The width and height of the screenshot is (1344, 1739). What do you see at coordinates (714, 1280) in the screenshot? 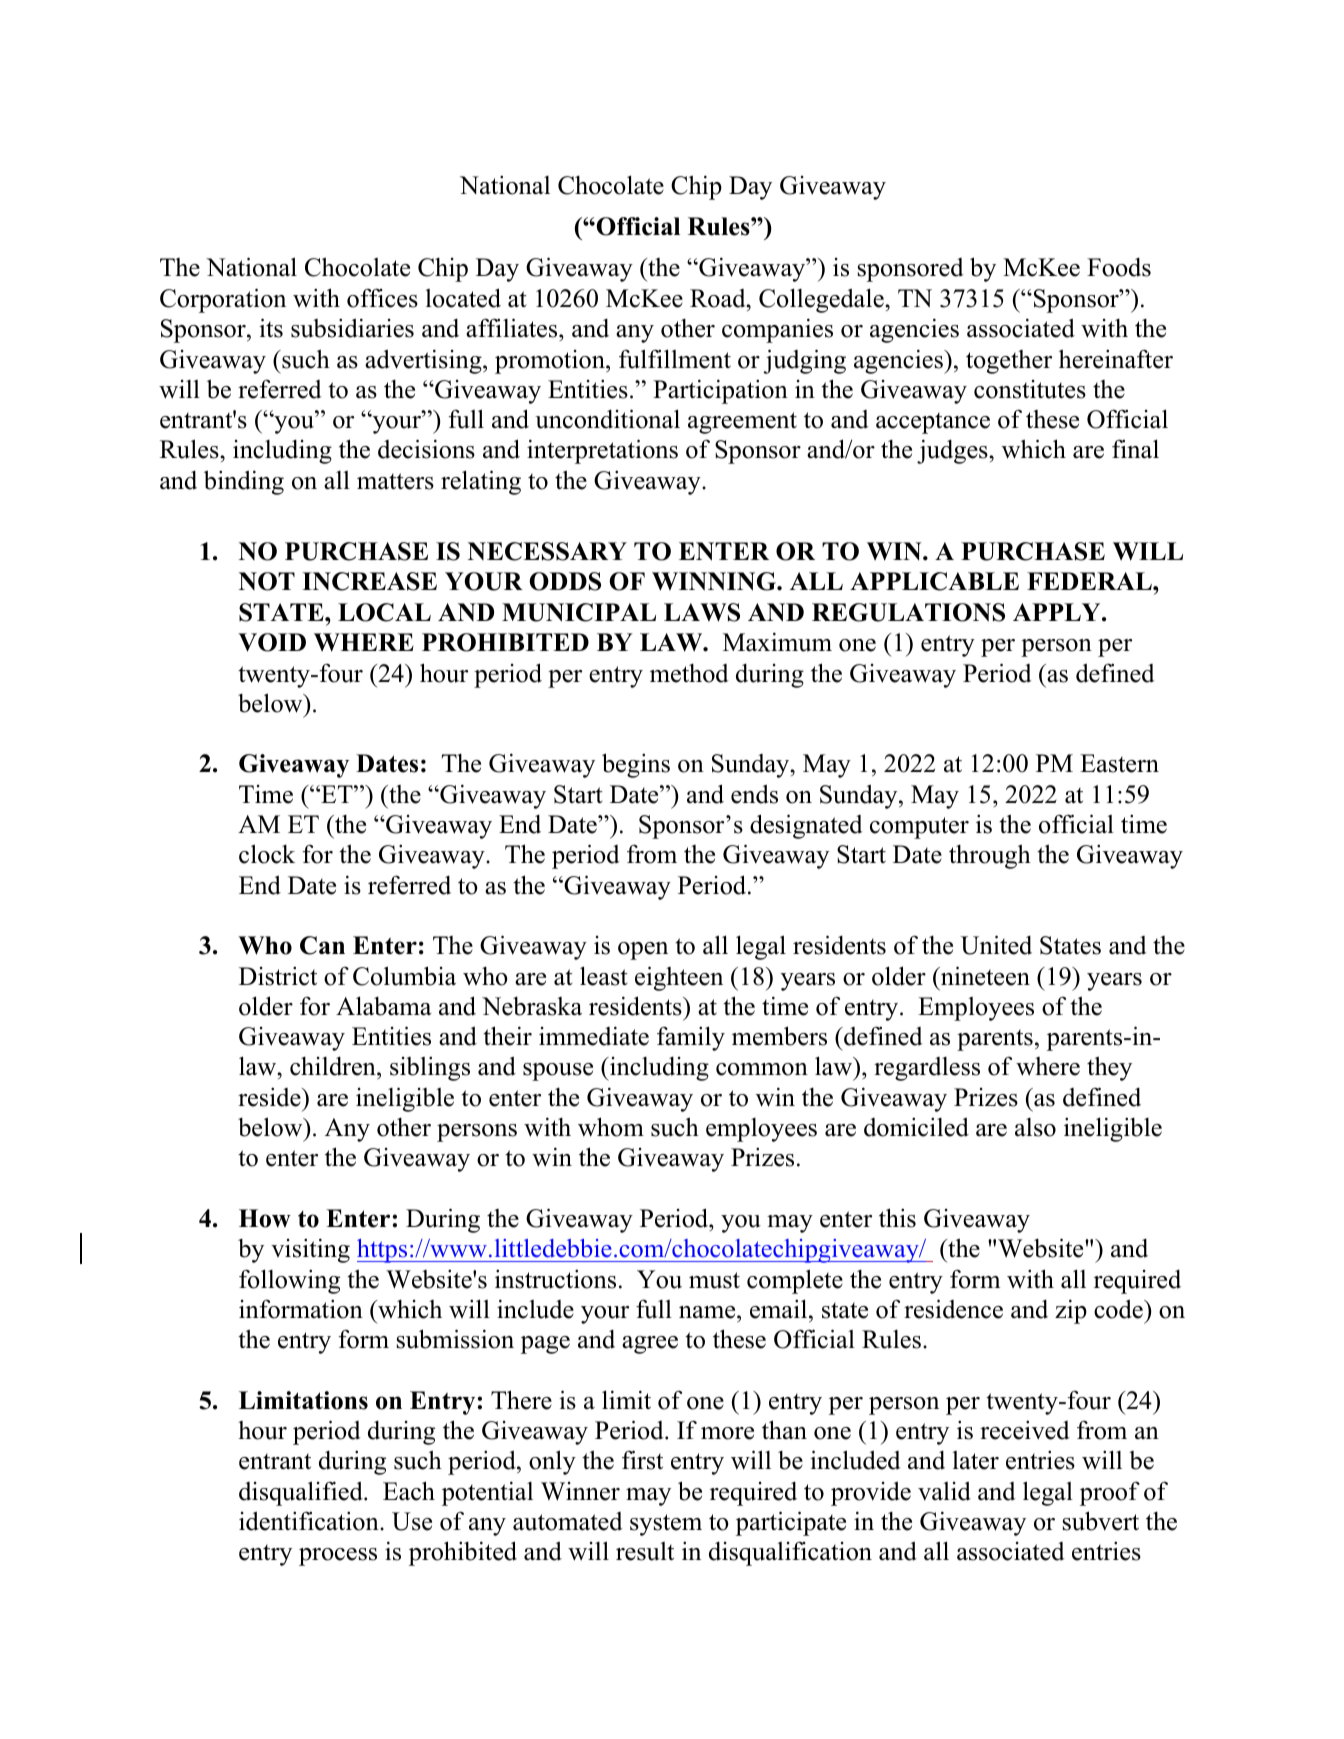
I see `must` at bounding box center [714, 1280].
